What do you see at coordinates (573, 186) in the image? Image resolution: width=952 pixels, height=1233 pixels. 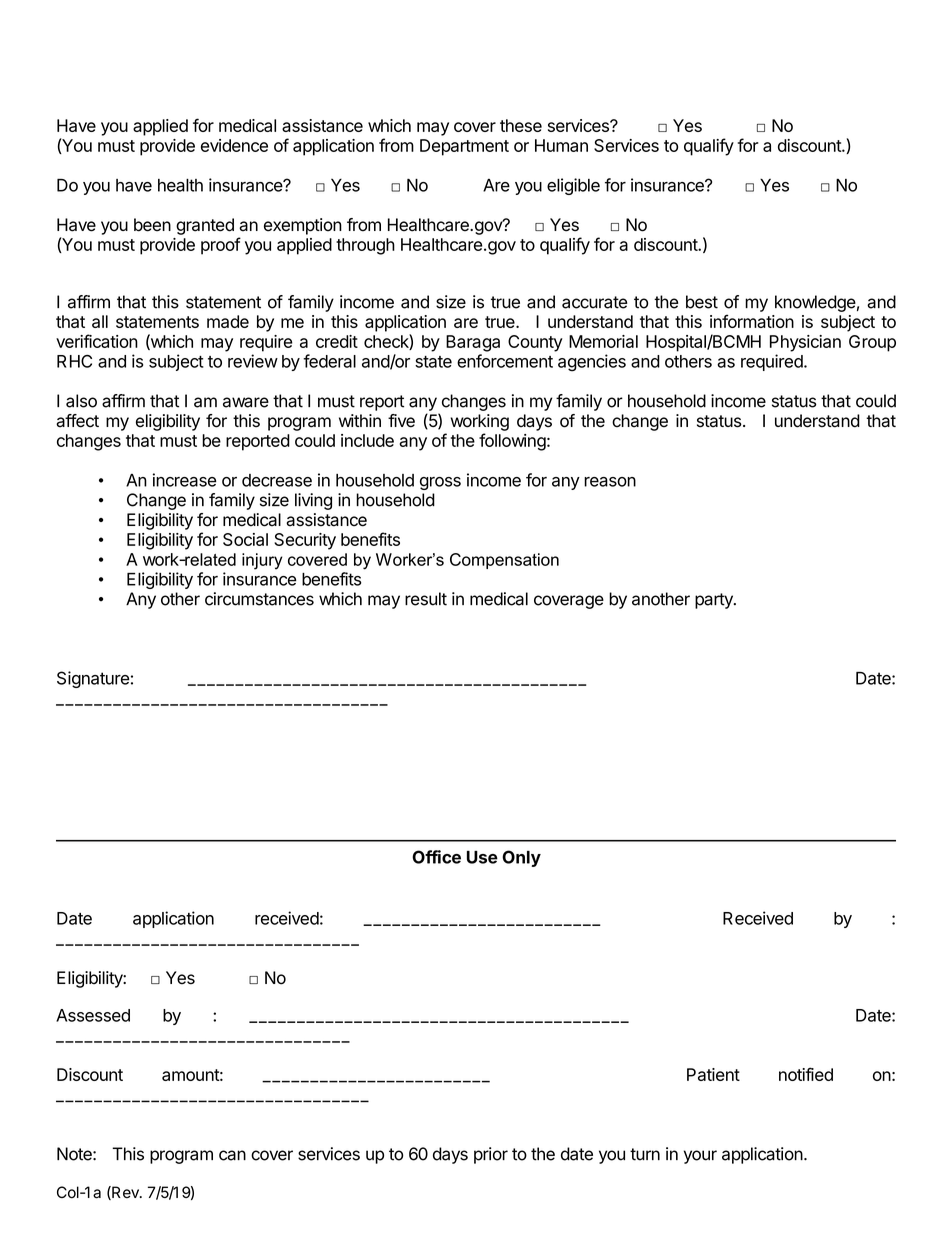 I see `eligible` at bounding box center [573, 186].
